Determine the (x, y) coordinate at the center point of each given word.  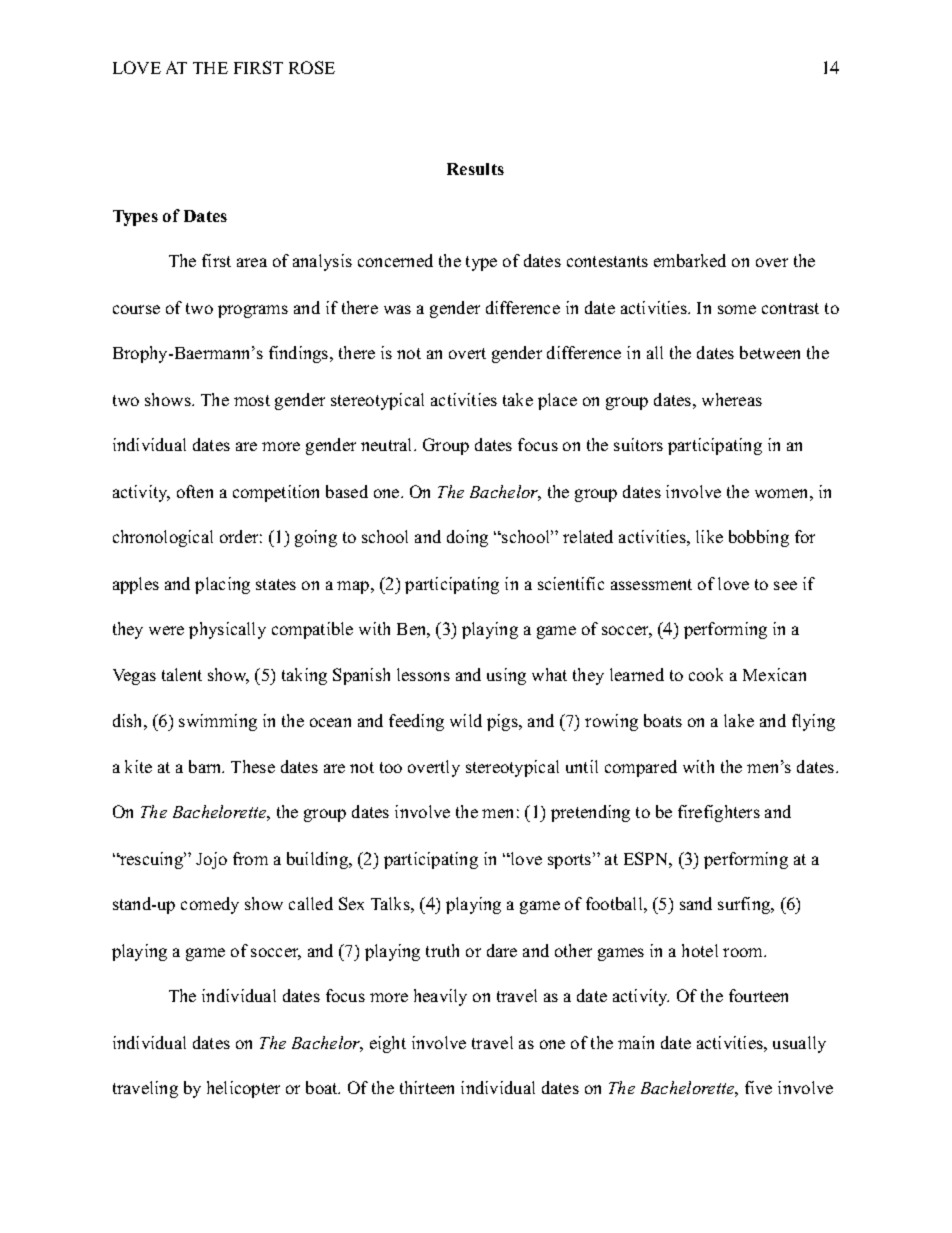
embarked (690, 260)
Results (475, 169)
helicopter (243, 1089)
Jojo (211, 860)
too (391, 767)
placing (222, 585)
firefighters (719, 813)
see (785, 585)
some (737, 309)
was (397, 309)
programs (253, 311)
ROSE (312, 67)
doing (467, 538)
